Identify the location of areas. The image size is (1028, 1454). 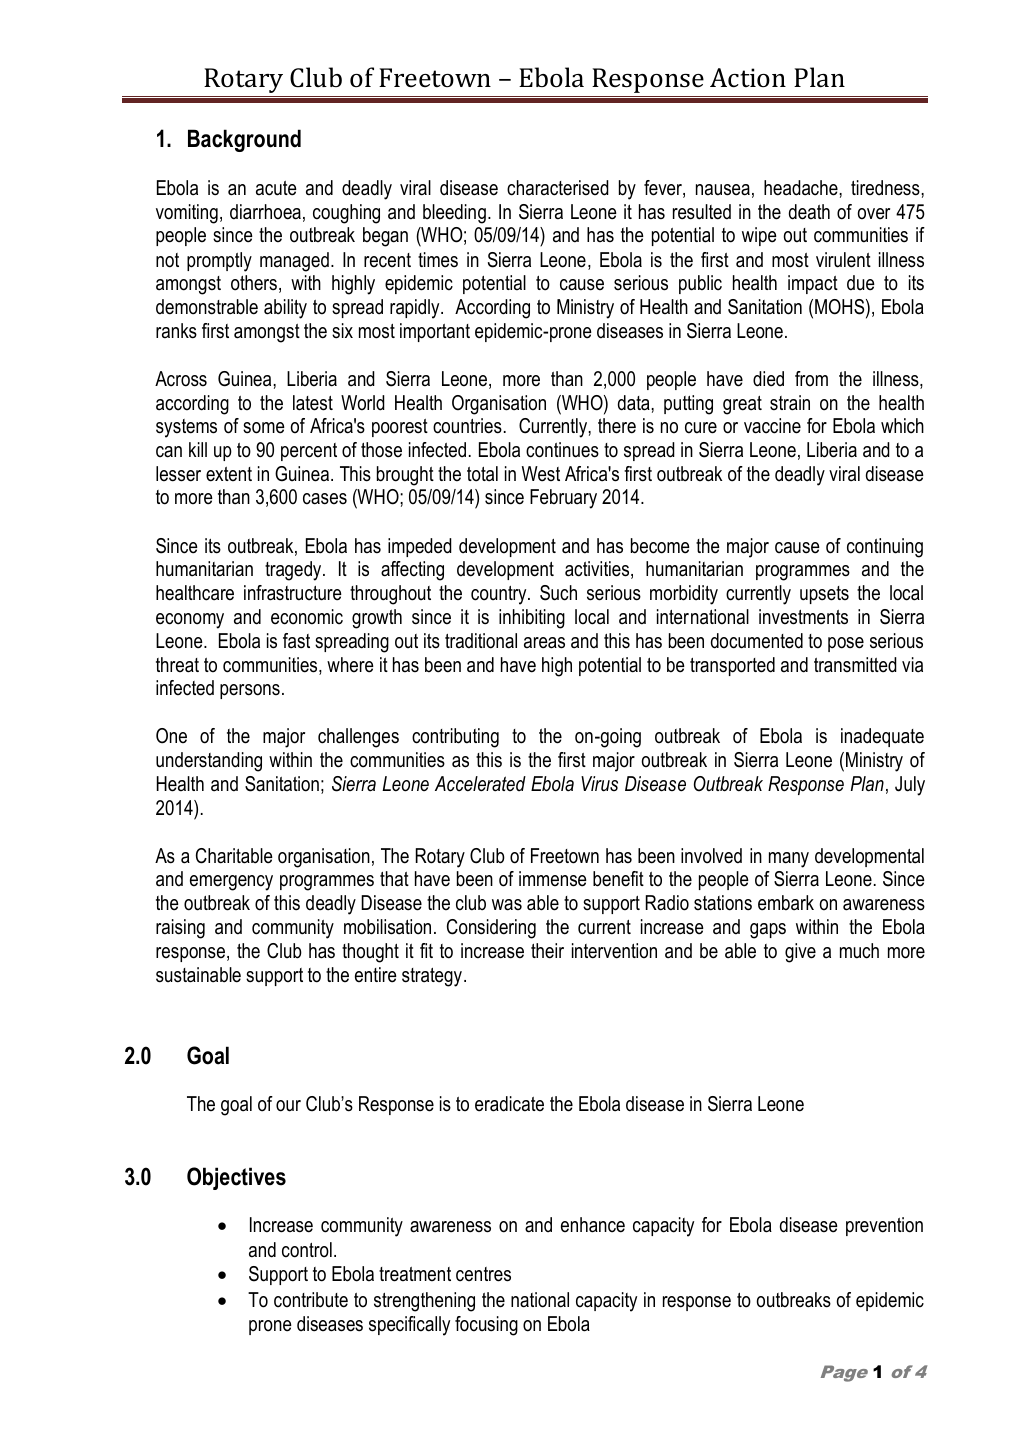
(544, 643).
